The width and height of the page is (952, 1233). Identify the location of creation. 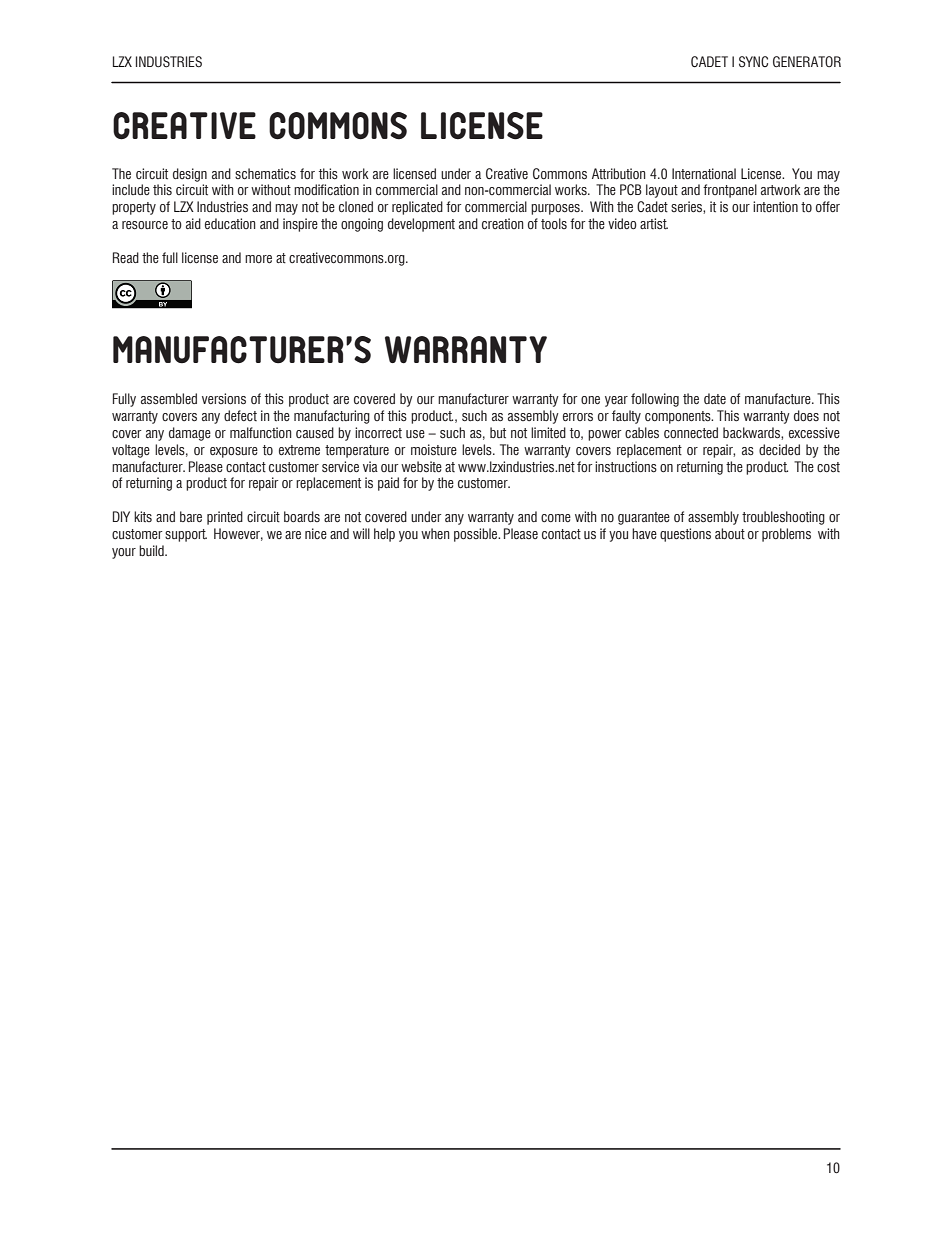
(503, 223).
